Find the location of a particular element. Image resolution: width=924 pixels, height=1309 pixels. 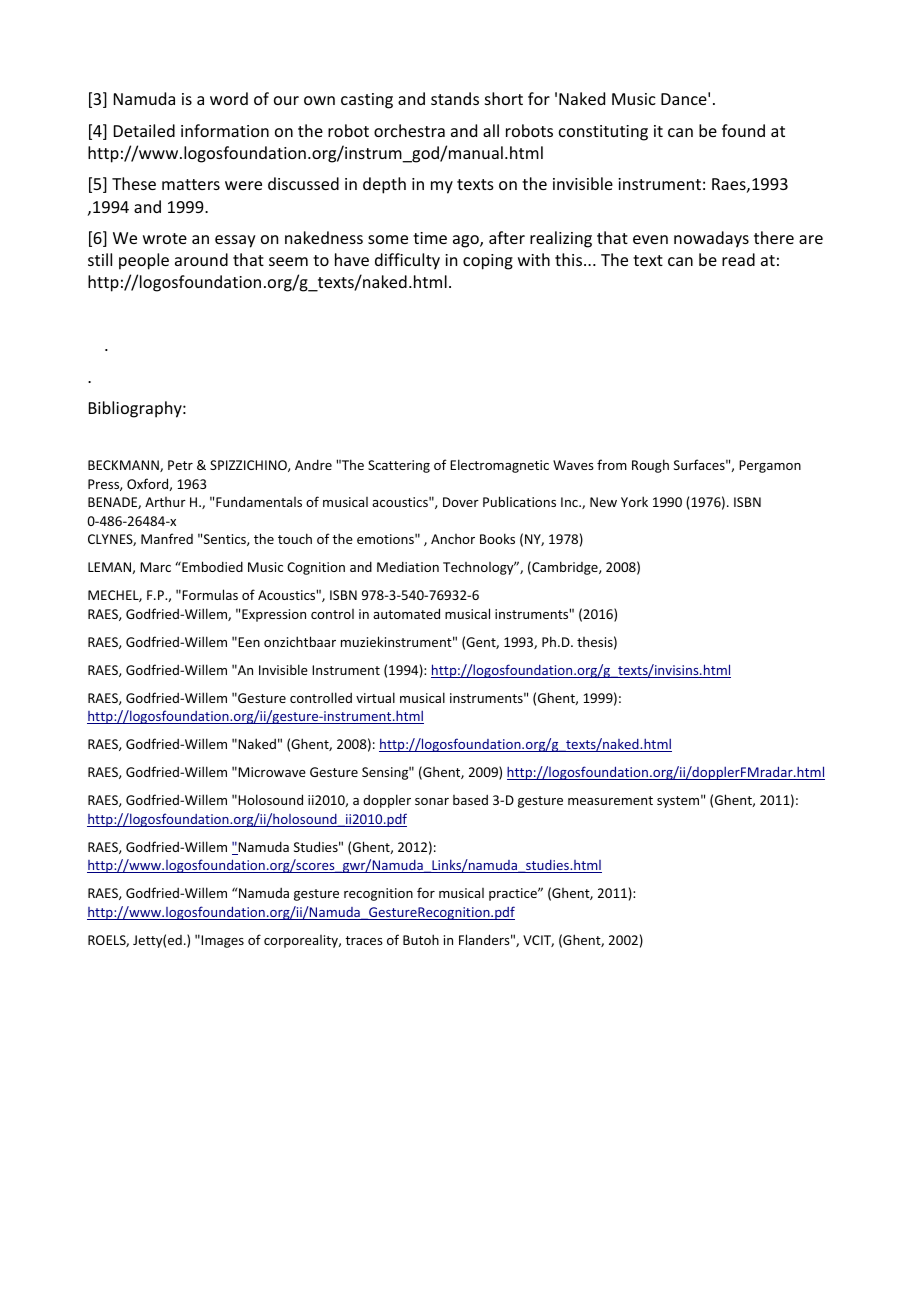

coping is located at coordinates (488, 262).
